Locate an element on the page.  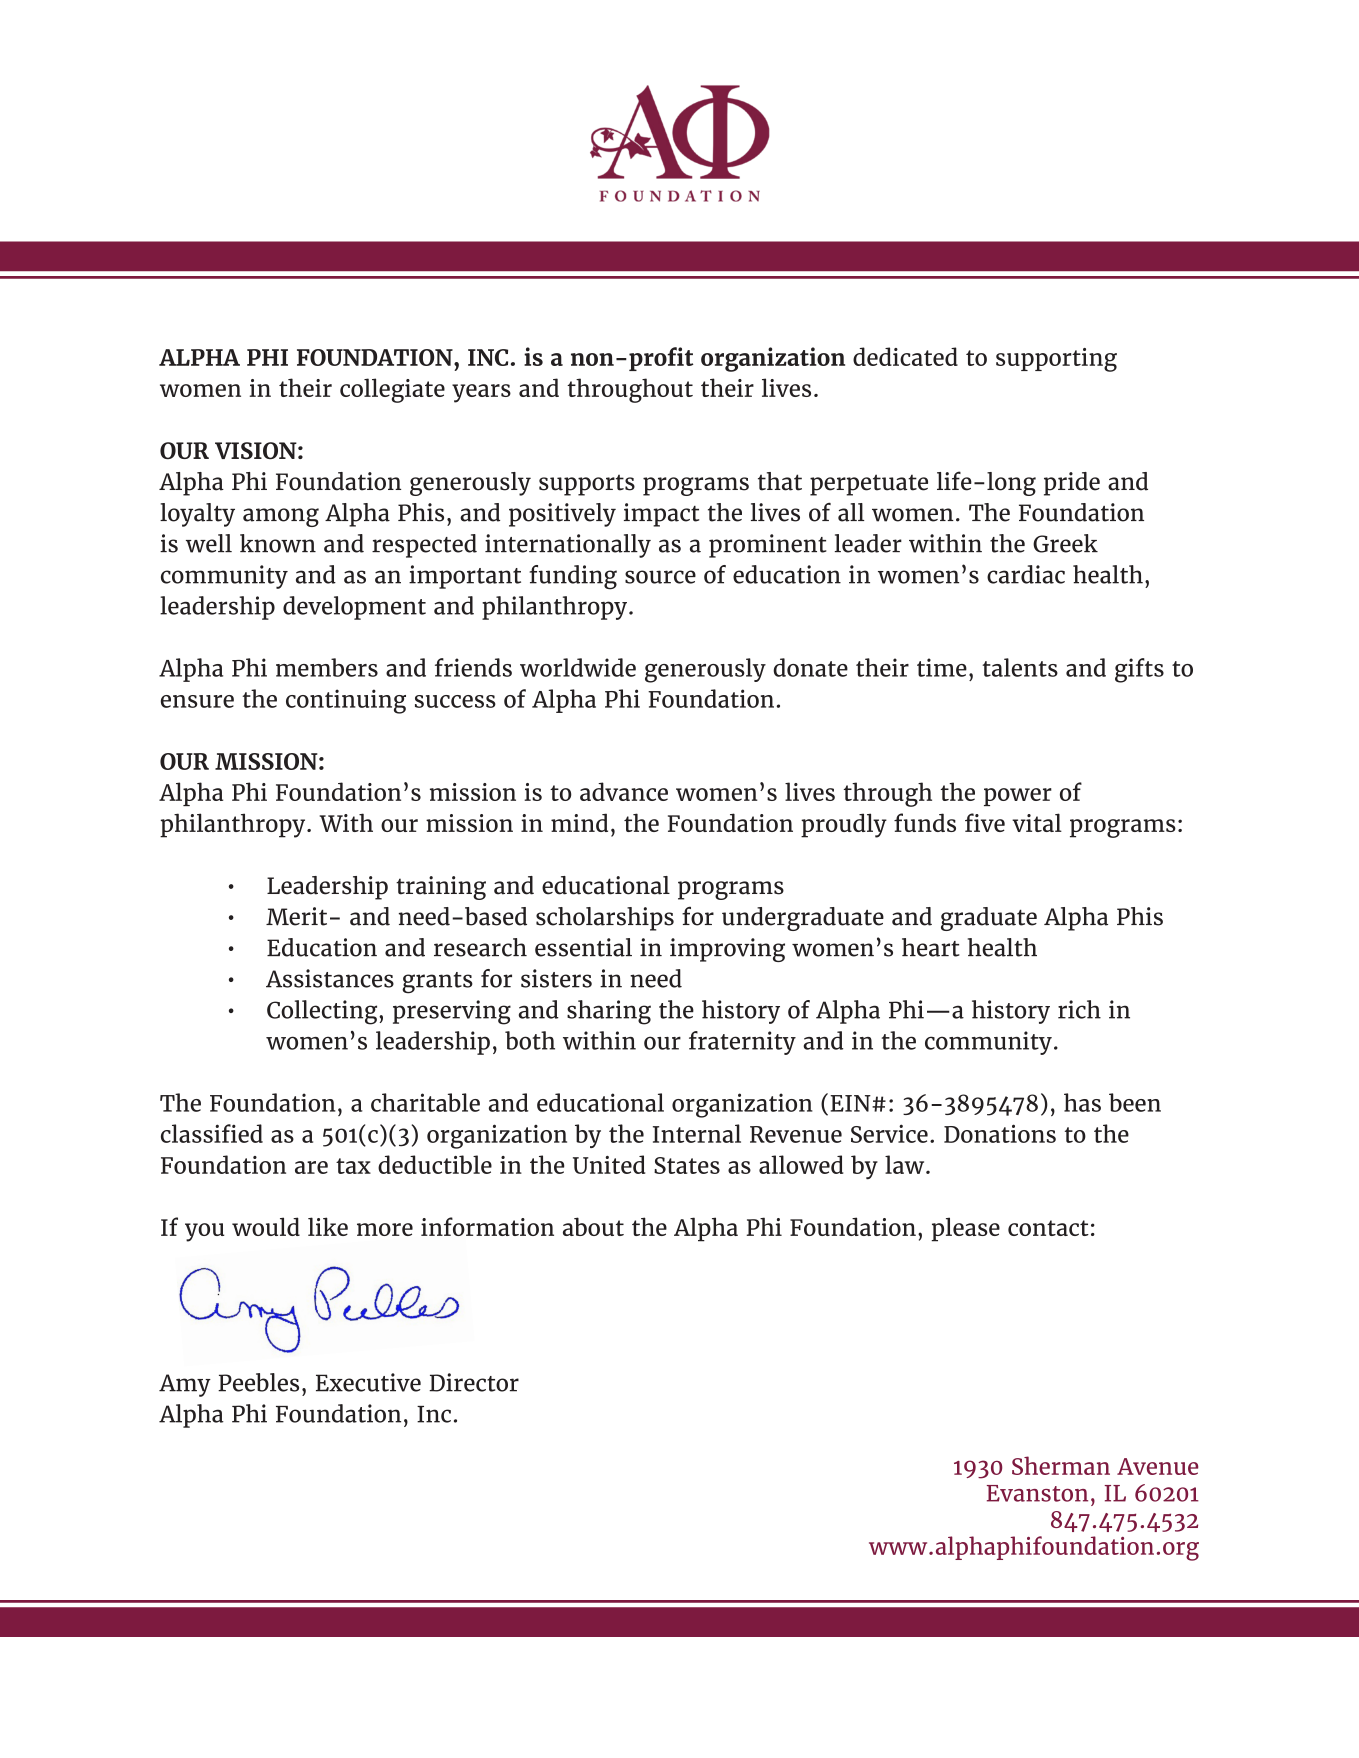
Director is located at coordinates (474, 1382).
